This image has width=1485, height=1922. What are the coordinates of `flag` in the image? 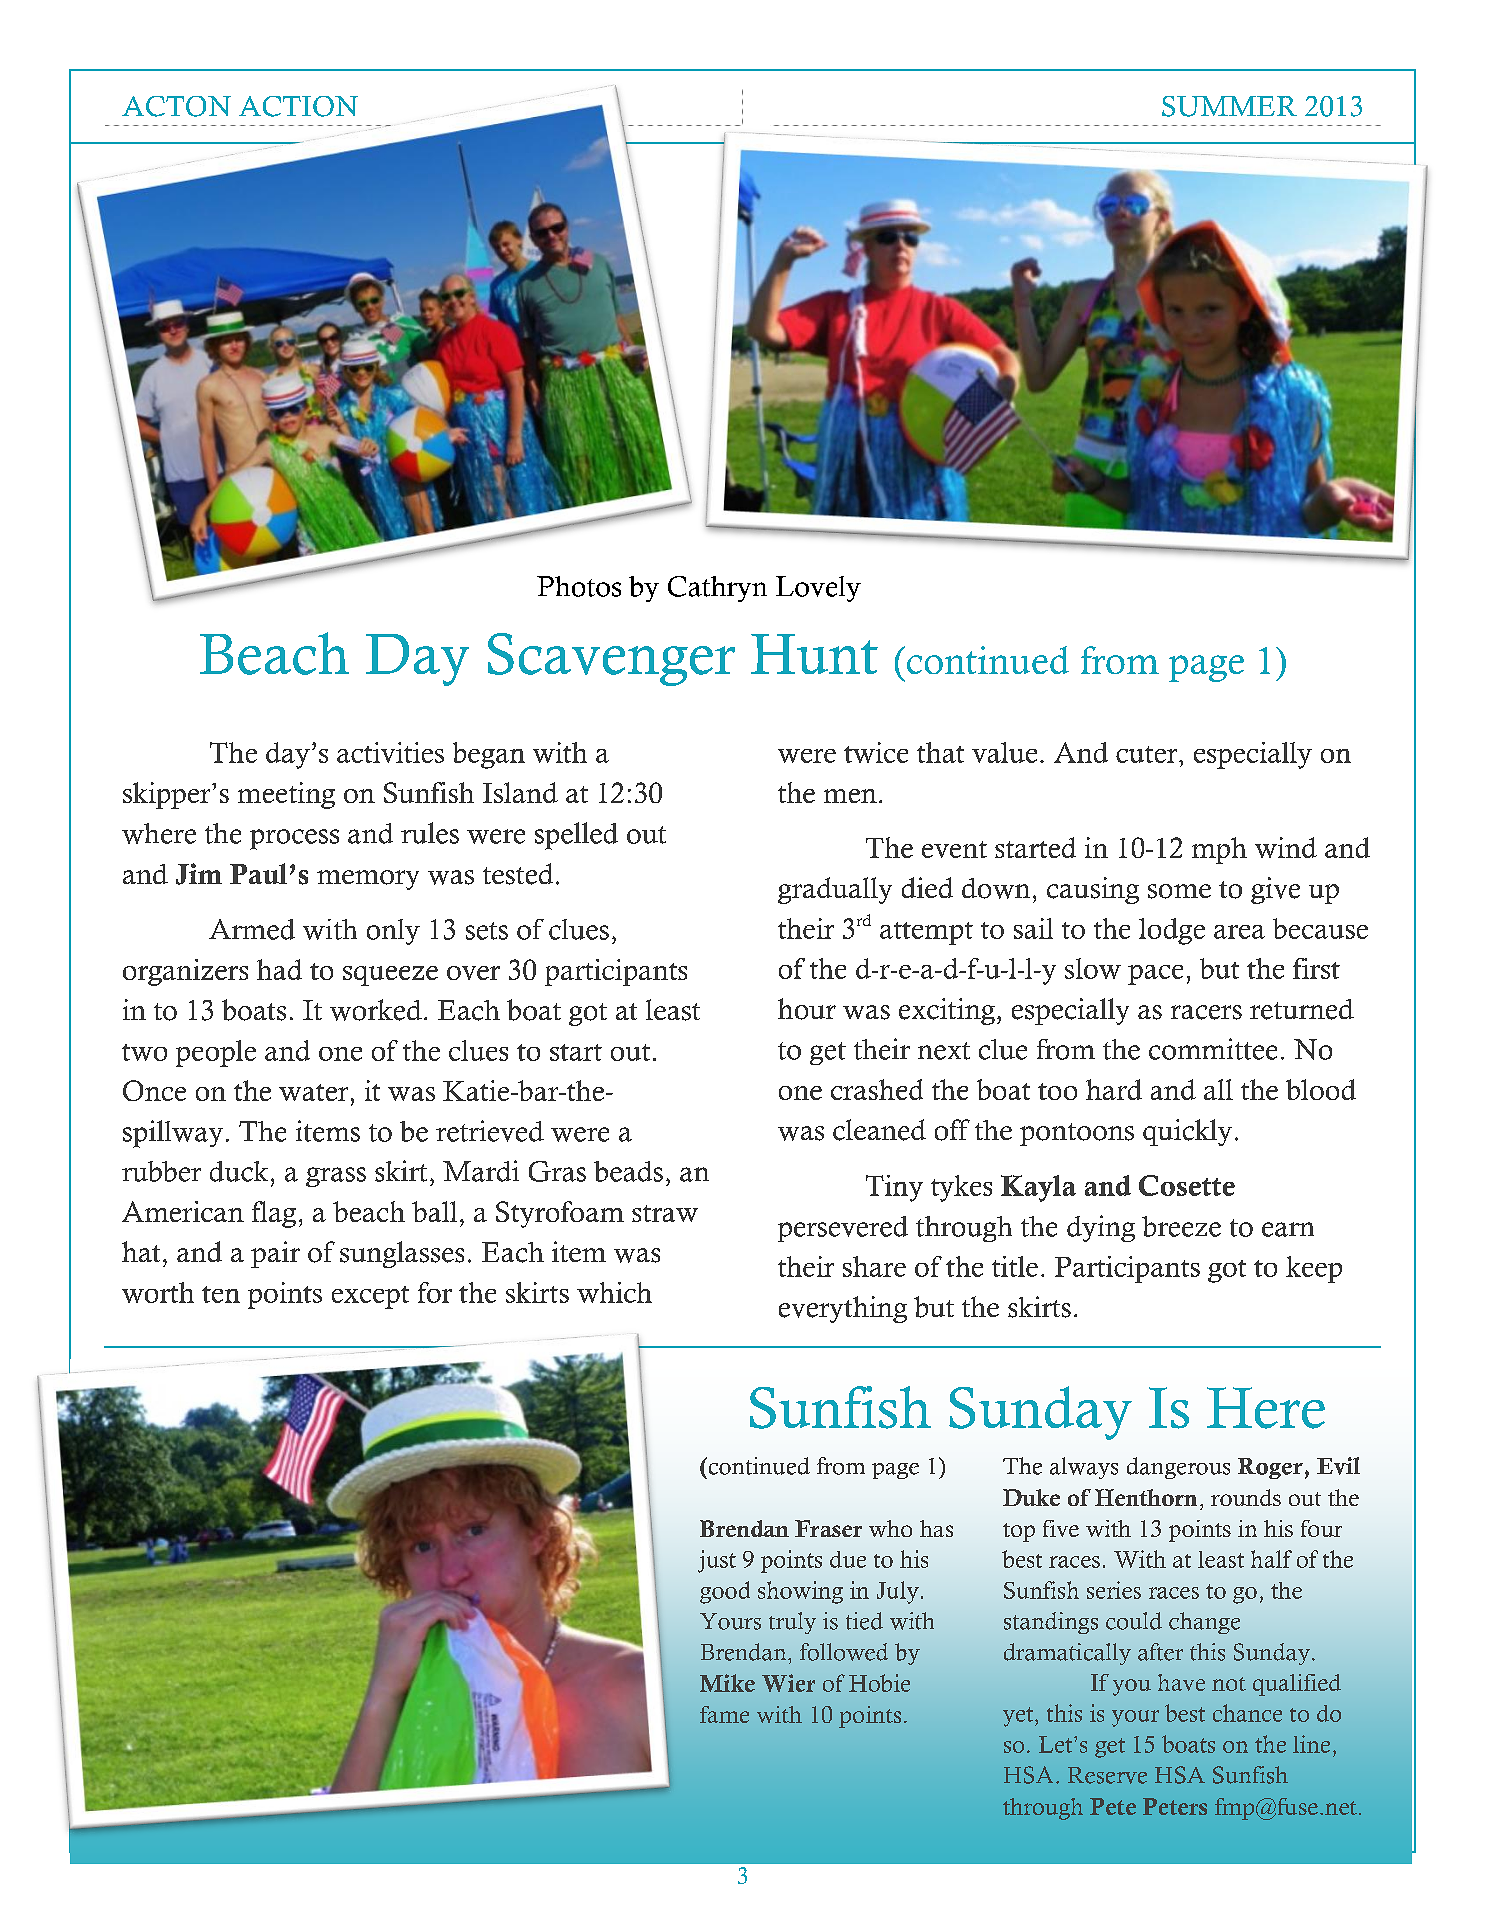 It's located at (274, 1214).
